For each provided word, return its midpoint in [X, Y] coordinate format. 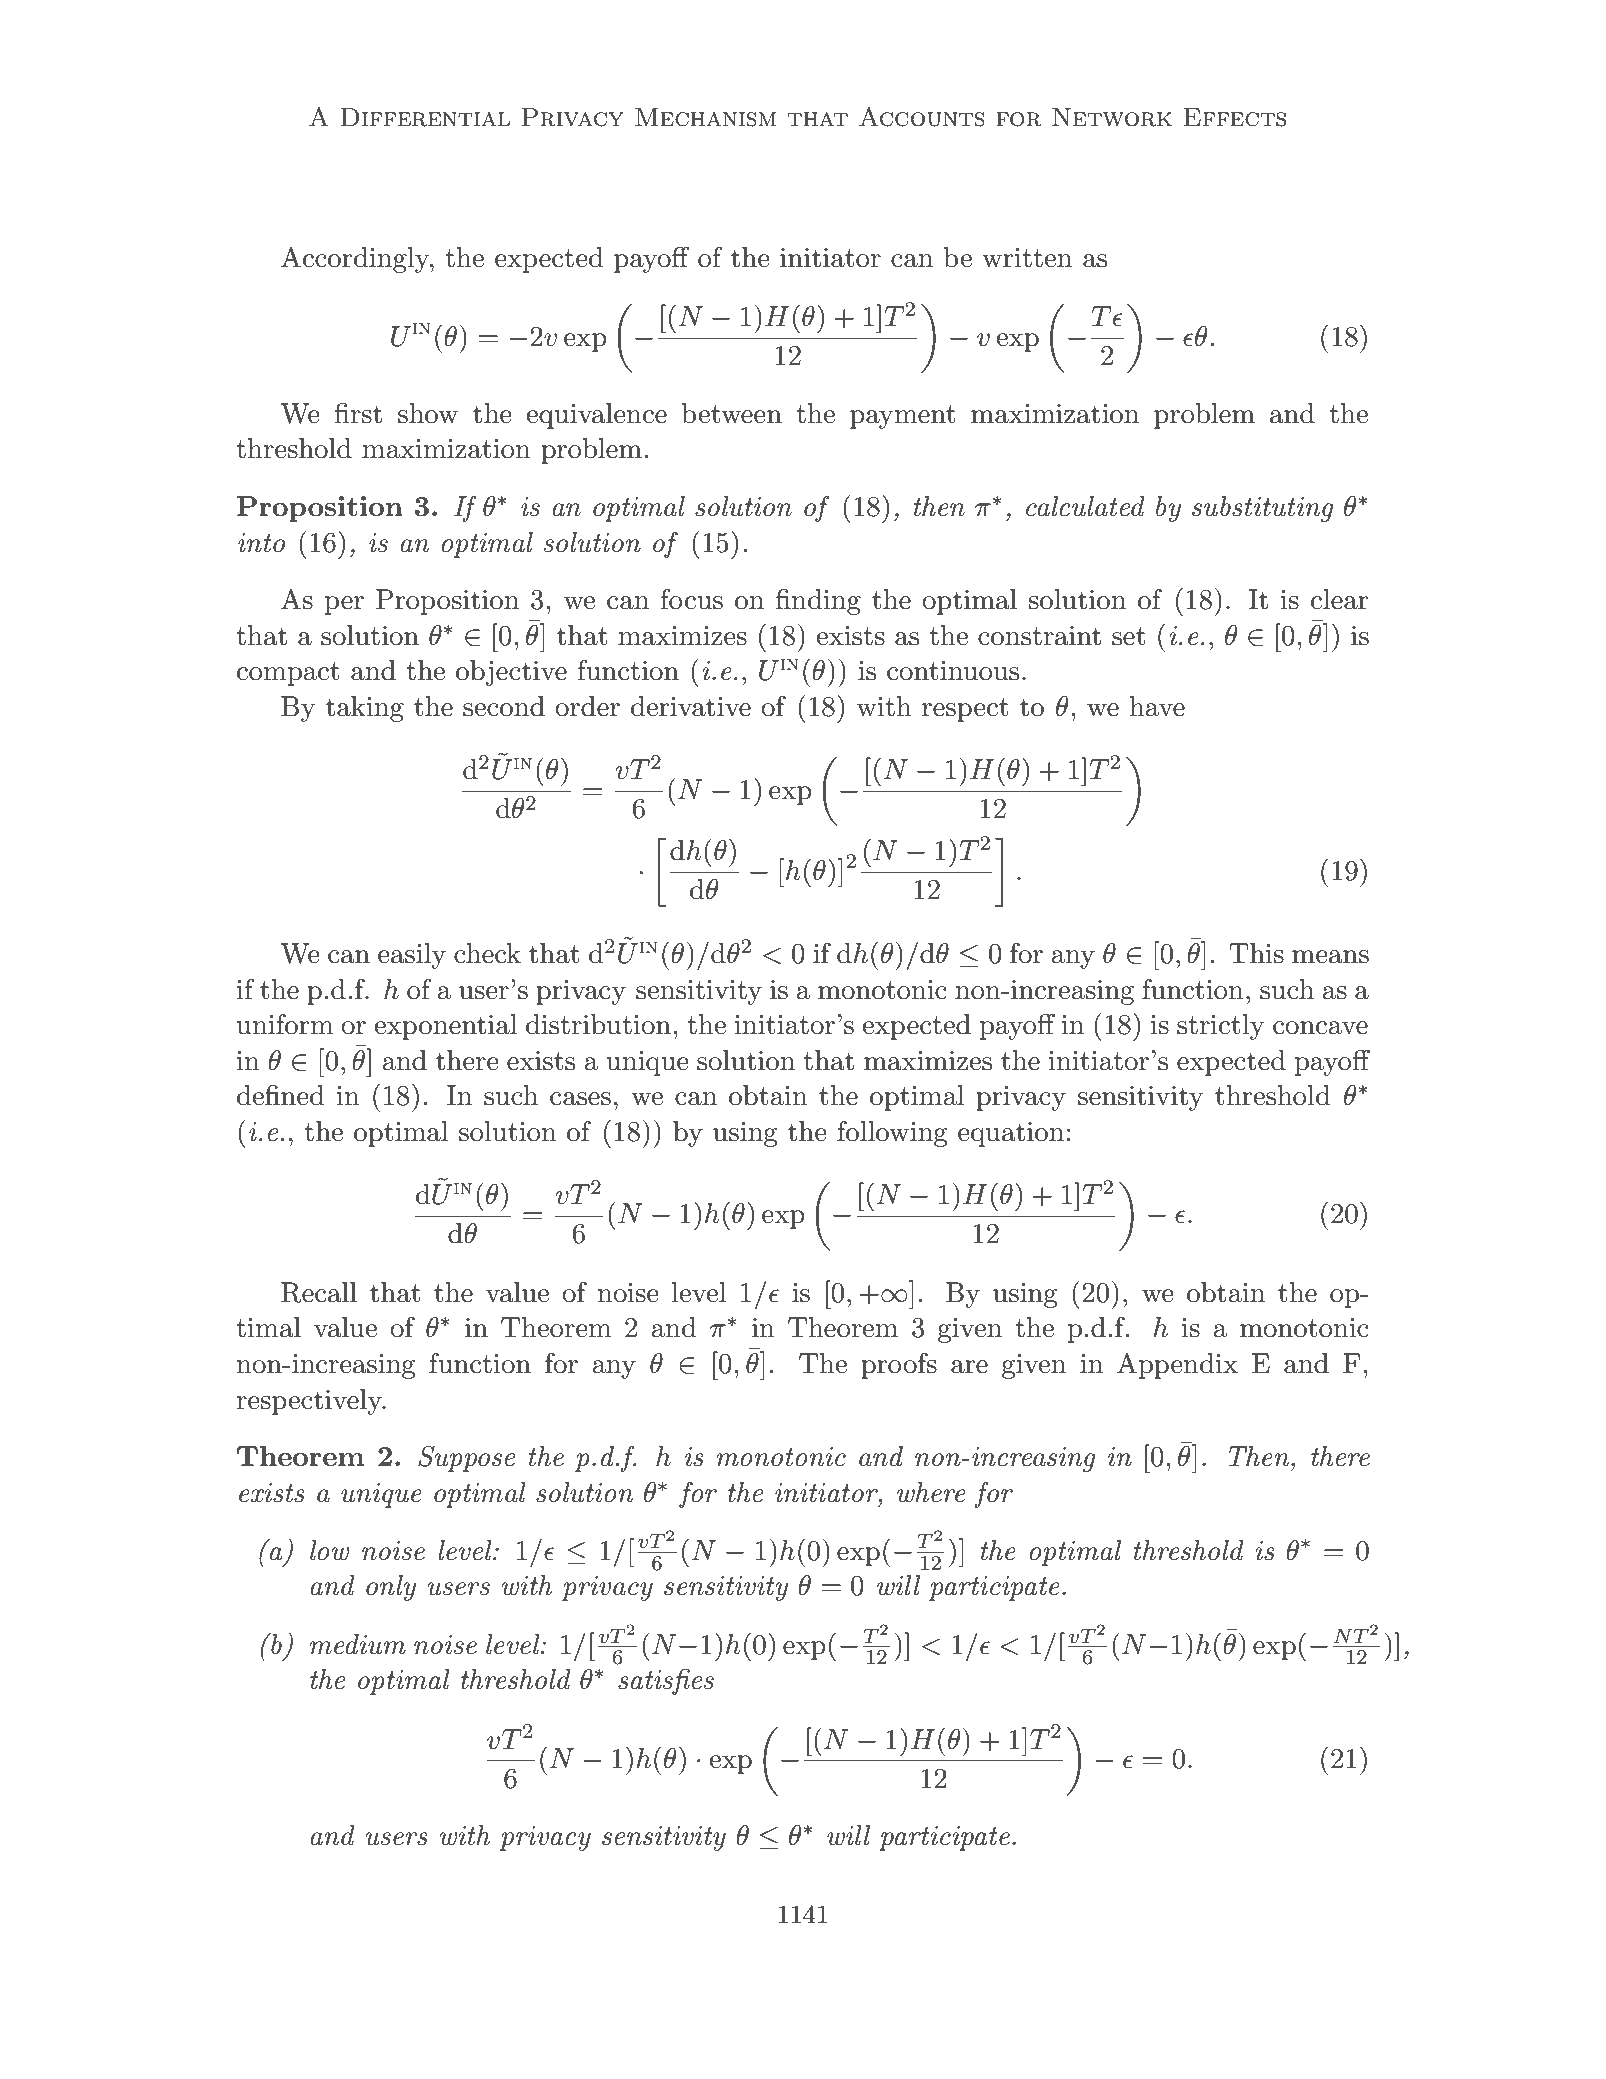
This [1256, 953]
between [732, 413]
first [358, 413]
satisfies [666, 1681]
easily [412, 956]
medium [358, 1644]
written [1027, 258]
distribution [598, 1024]
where [931, 1492]
